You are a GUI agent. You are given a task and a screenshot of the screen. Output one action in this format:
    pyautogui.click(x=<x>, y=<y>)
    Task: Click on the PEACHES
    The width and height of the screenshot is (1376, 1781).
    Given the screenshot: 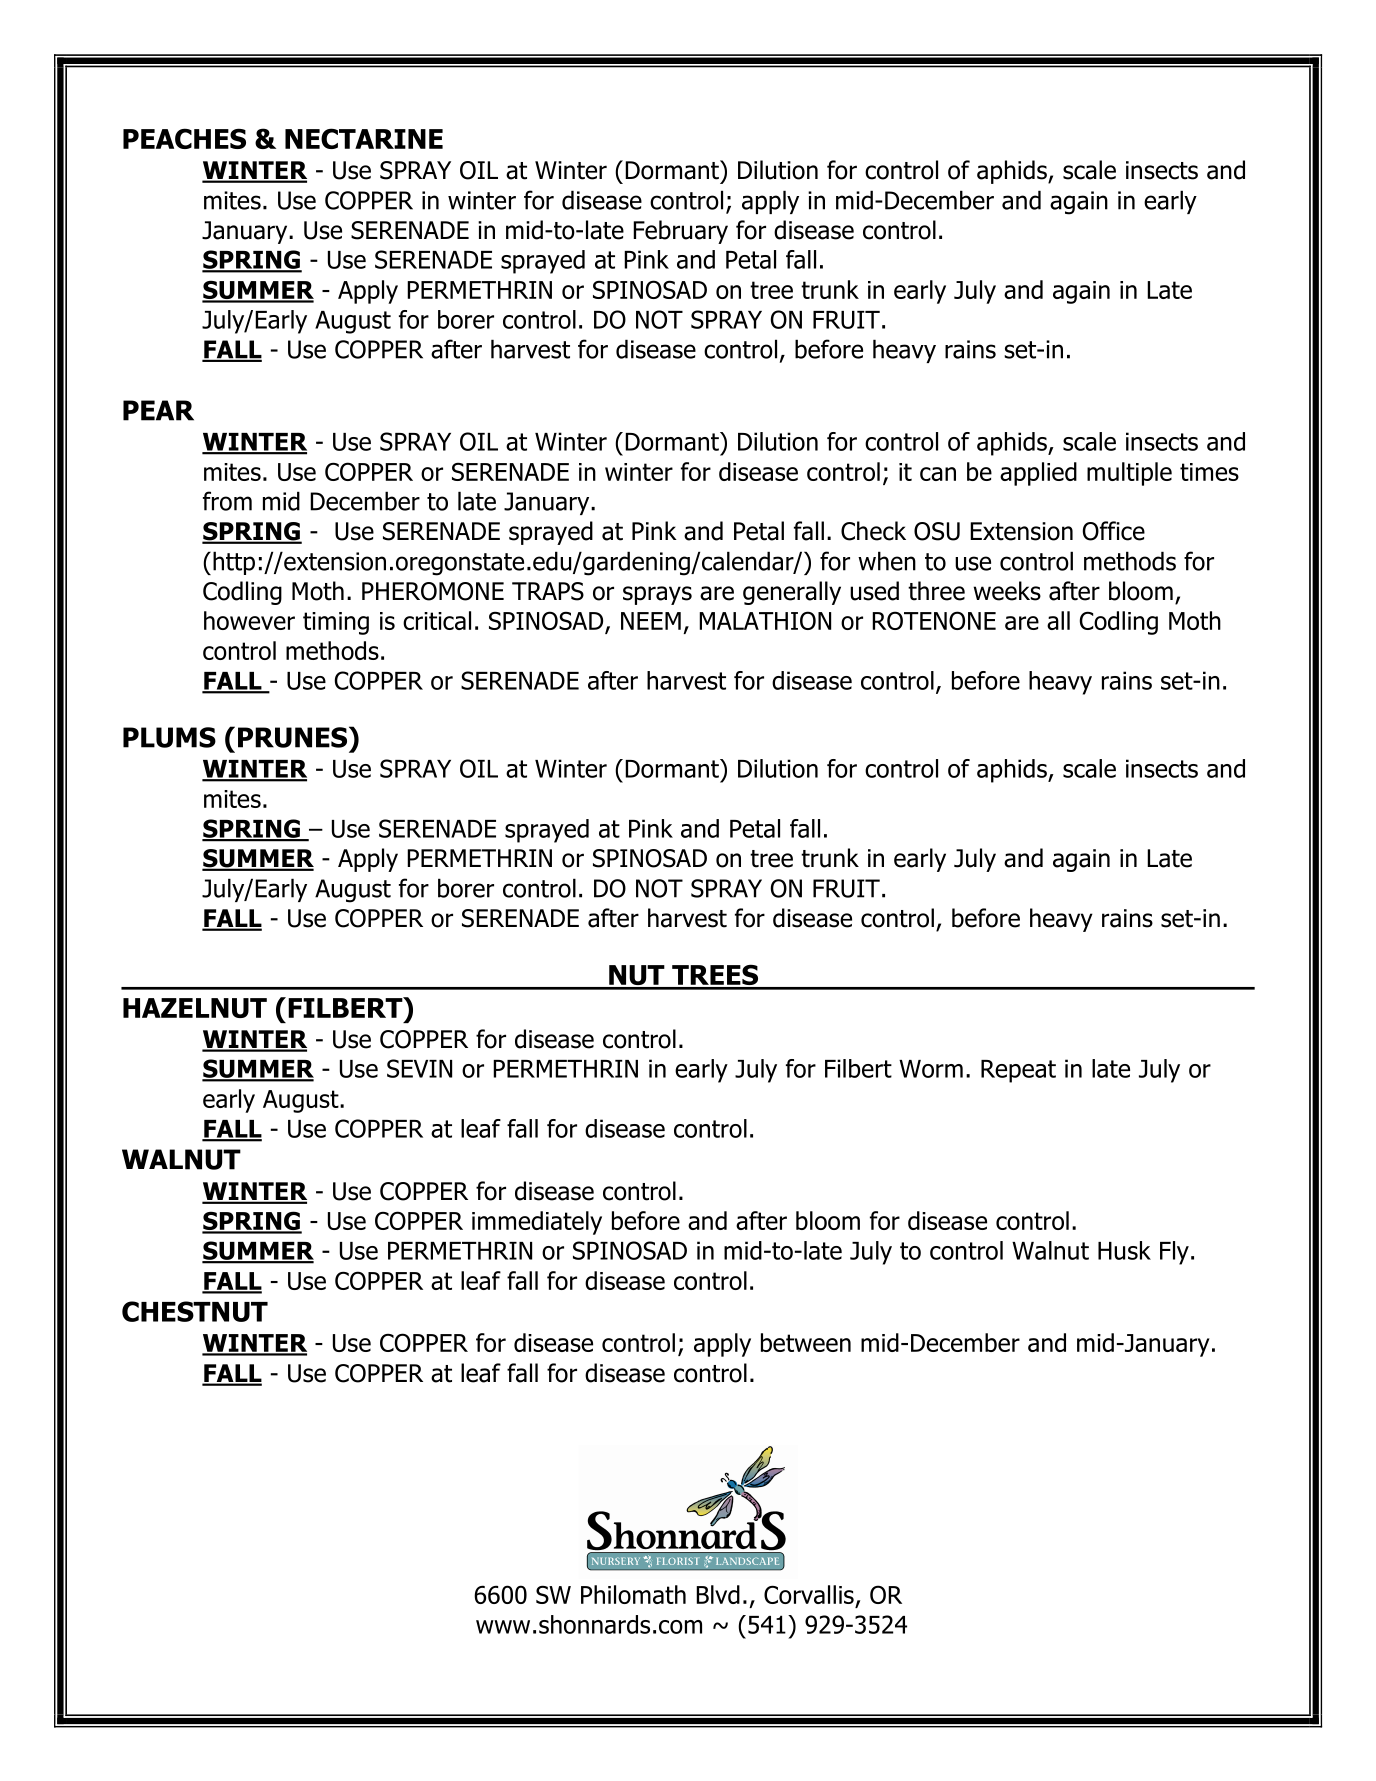 What is the action you would take?
    pyautogui.click(x=184, y=138)
